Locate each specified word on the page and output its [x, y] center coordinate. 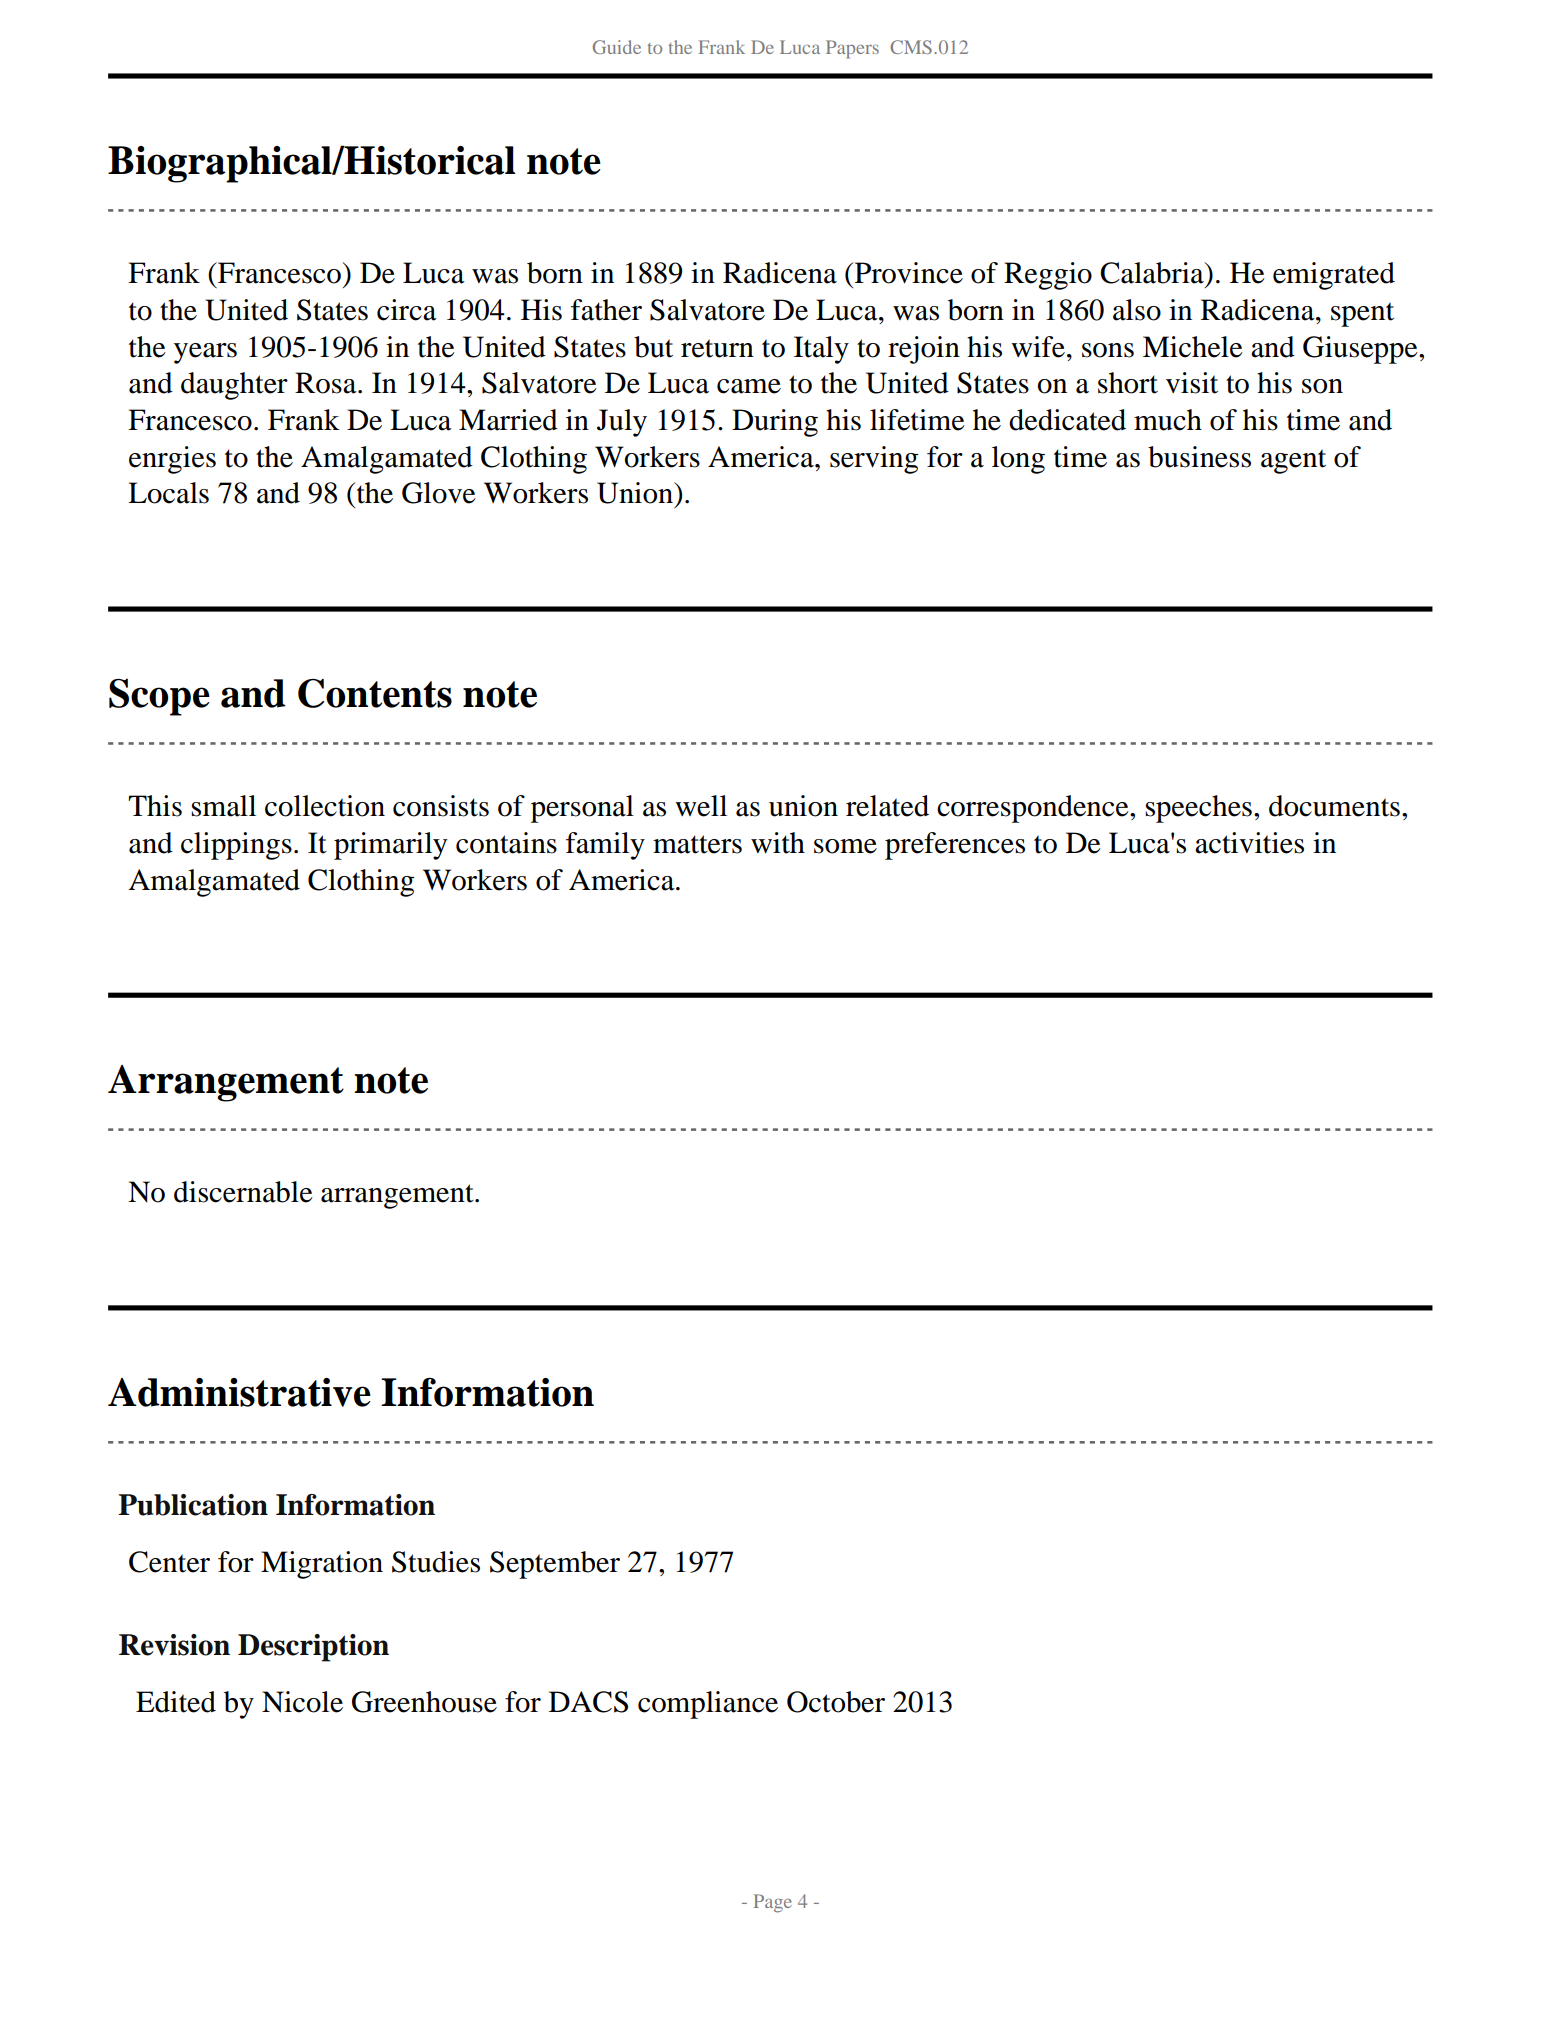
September [555, 1565]
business [1199, 457]
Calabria [1153, 273]
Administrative [239, 1392]
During [775, 423]
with [778, 843]
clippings [236, 846]
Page [773, 1903]
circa [407, 310]
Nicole [302, 1702]
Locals [168, 493]
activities [1249, 843]
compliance [708, 1705]
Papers [852, 49]
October [836, 1702]
